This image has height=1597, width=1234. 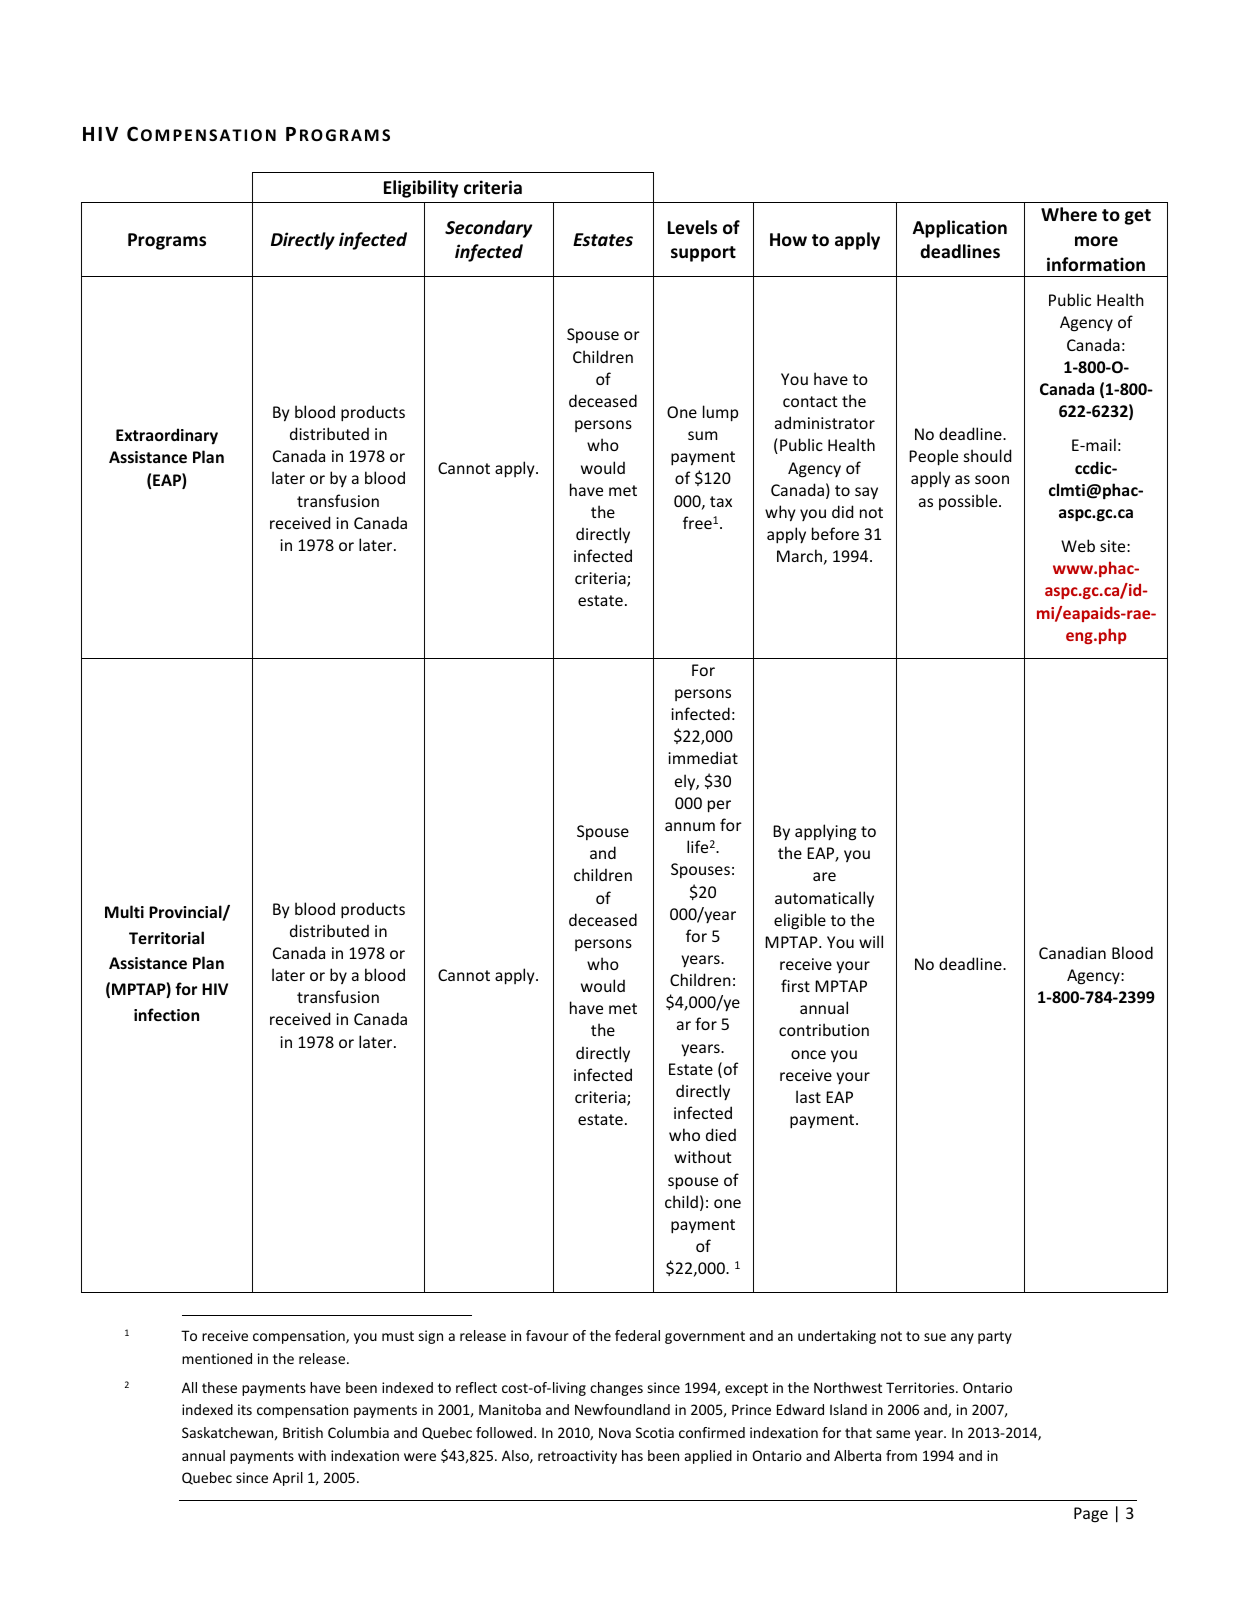 What do you see at coordinates (167, 436) in the image?
I see `Extraordinary` at bounding box center [167, 436].
